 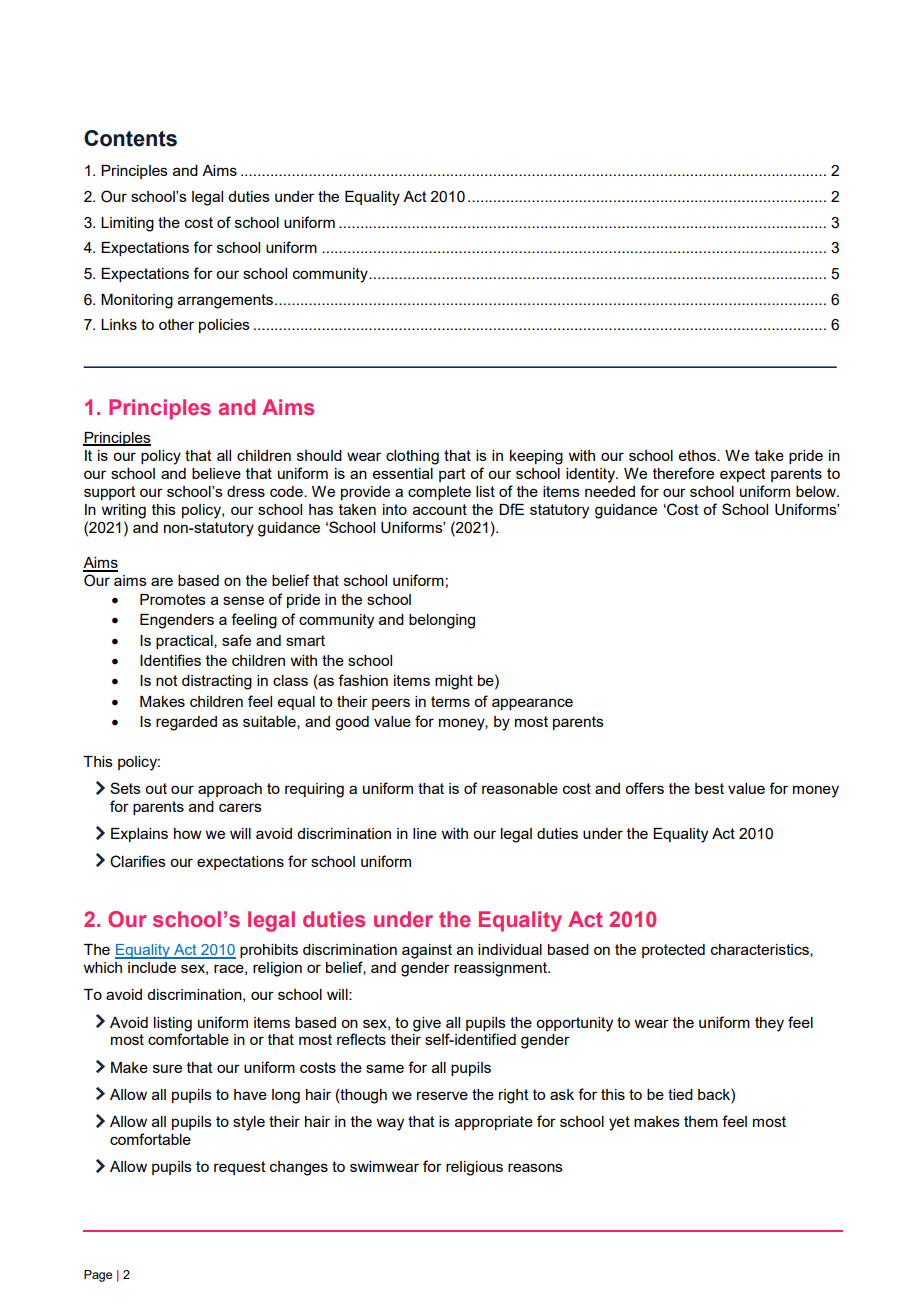 What do you see at coordinates (452, 475) in the image?
I see `part` at bounding box center [452, 475].
